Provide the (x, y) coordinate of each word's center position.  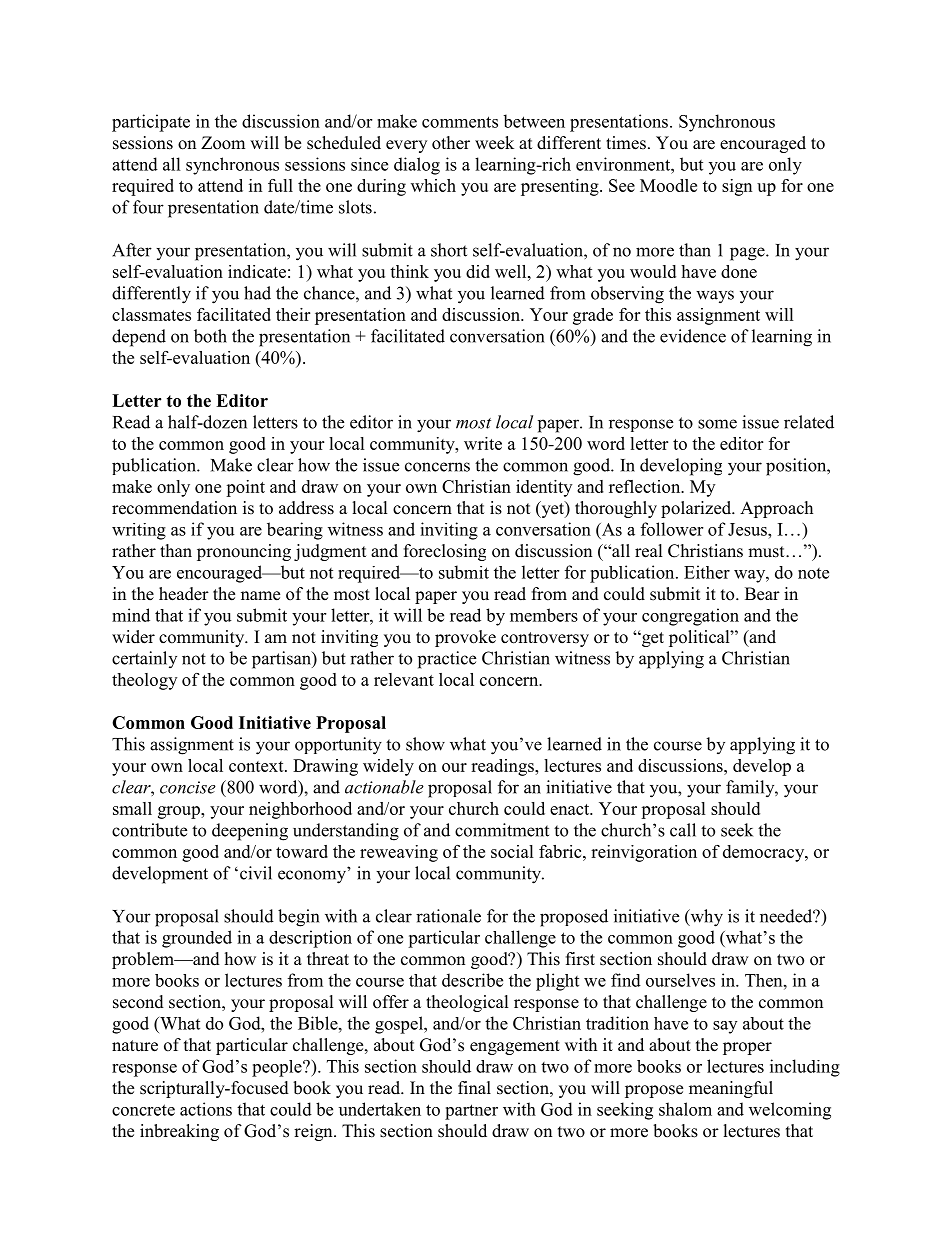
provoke (465, 638)
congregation (690, 617)
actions (206, 1109)
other (451, 143)
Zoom (223, 143)
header (184, 594)
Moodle (668, 185)
